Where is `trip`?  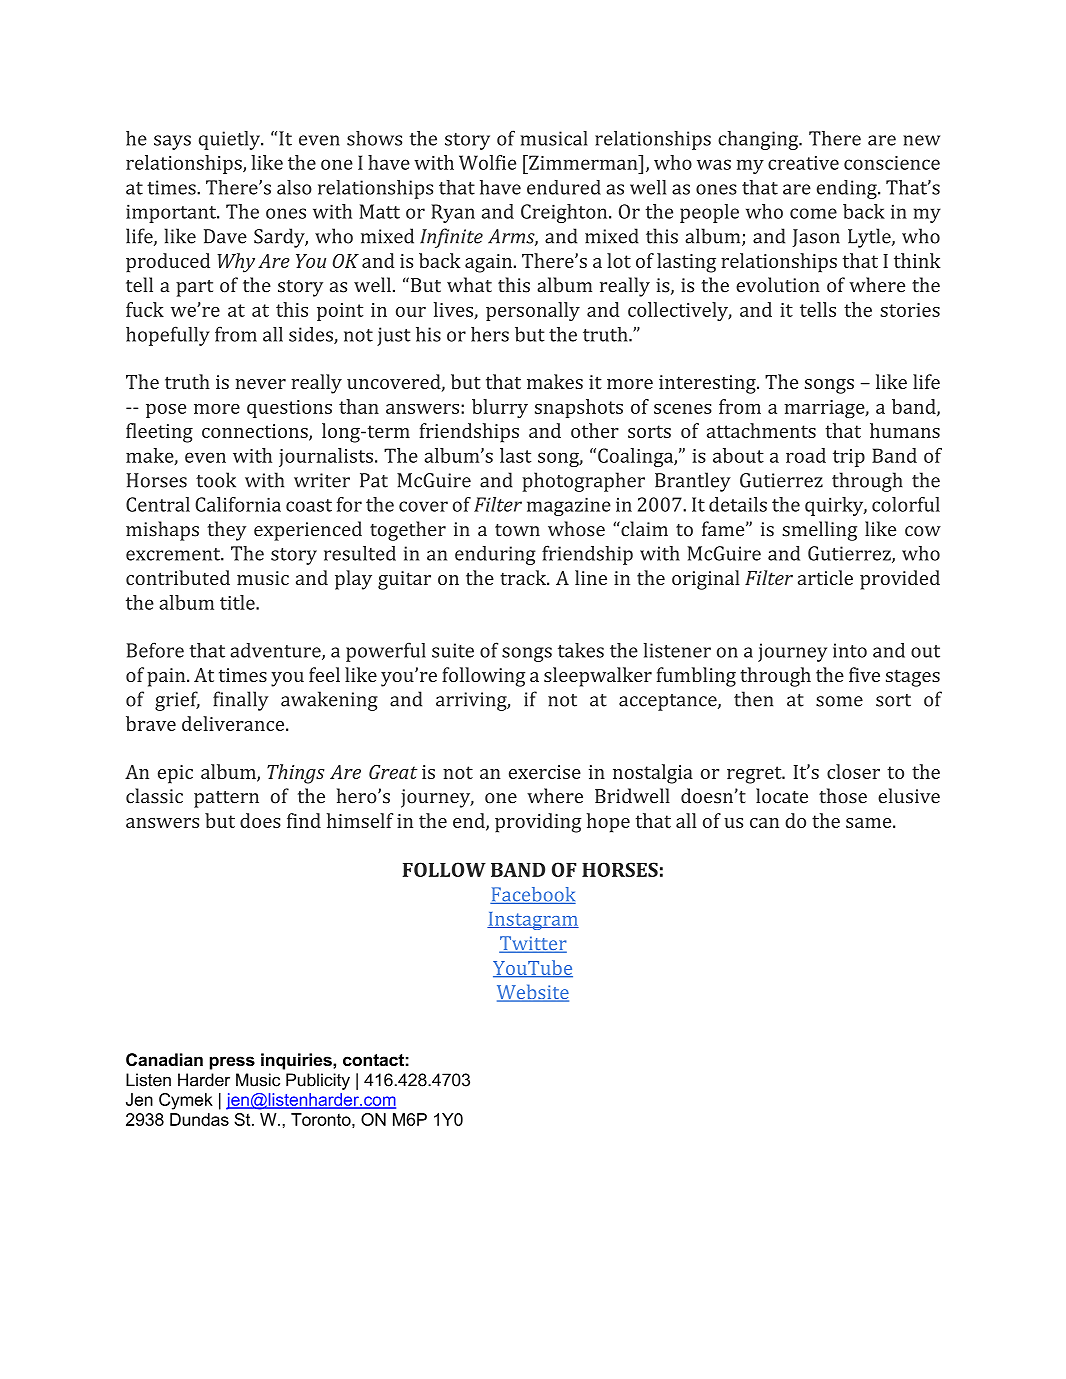 trip is located at coordinates (849, 458).
